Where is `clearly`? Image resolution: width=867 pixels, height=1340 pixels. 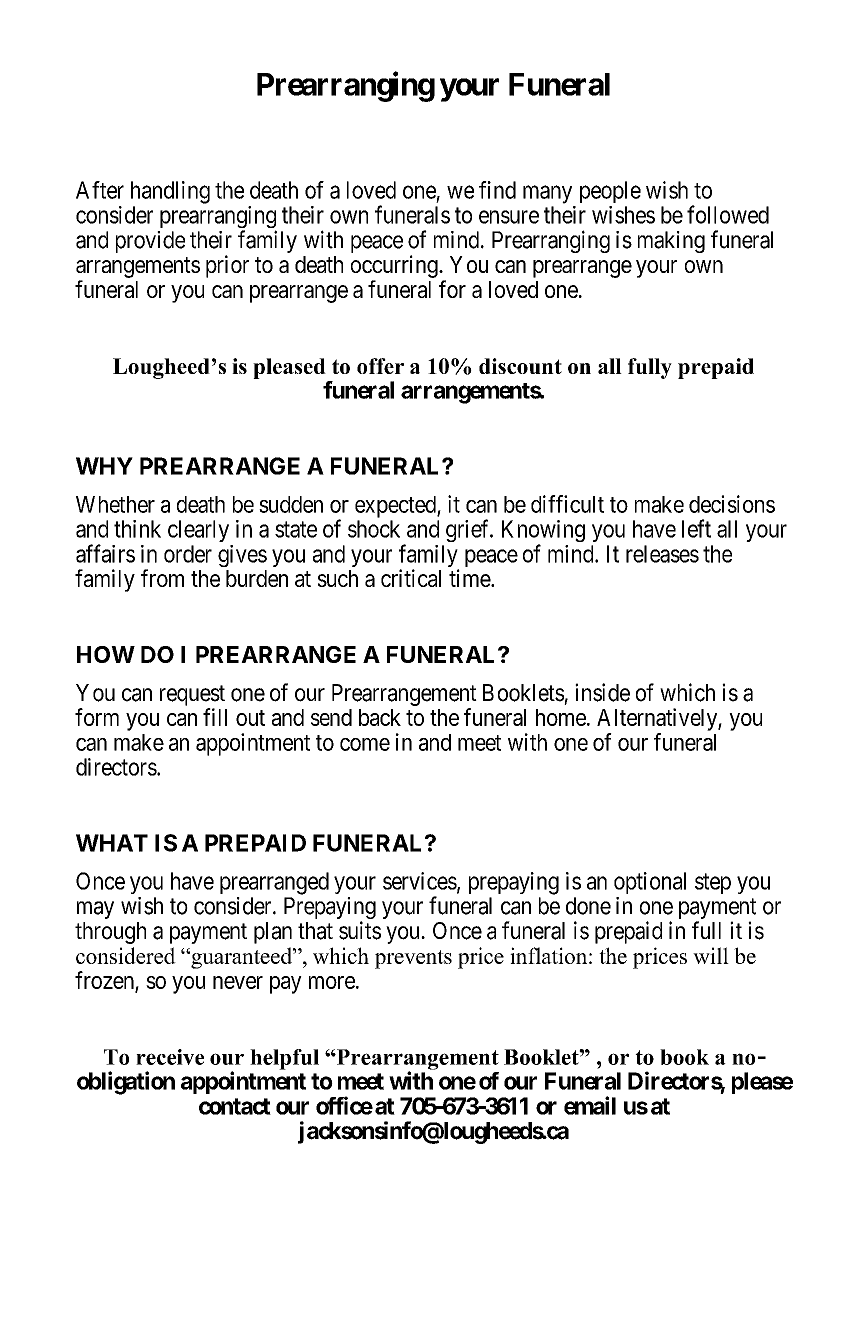
clearly is located at coordinates (198, 531).
